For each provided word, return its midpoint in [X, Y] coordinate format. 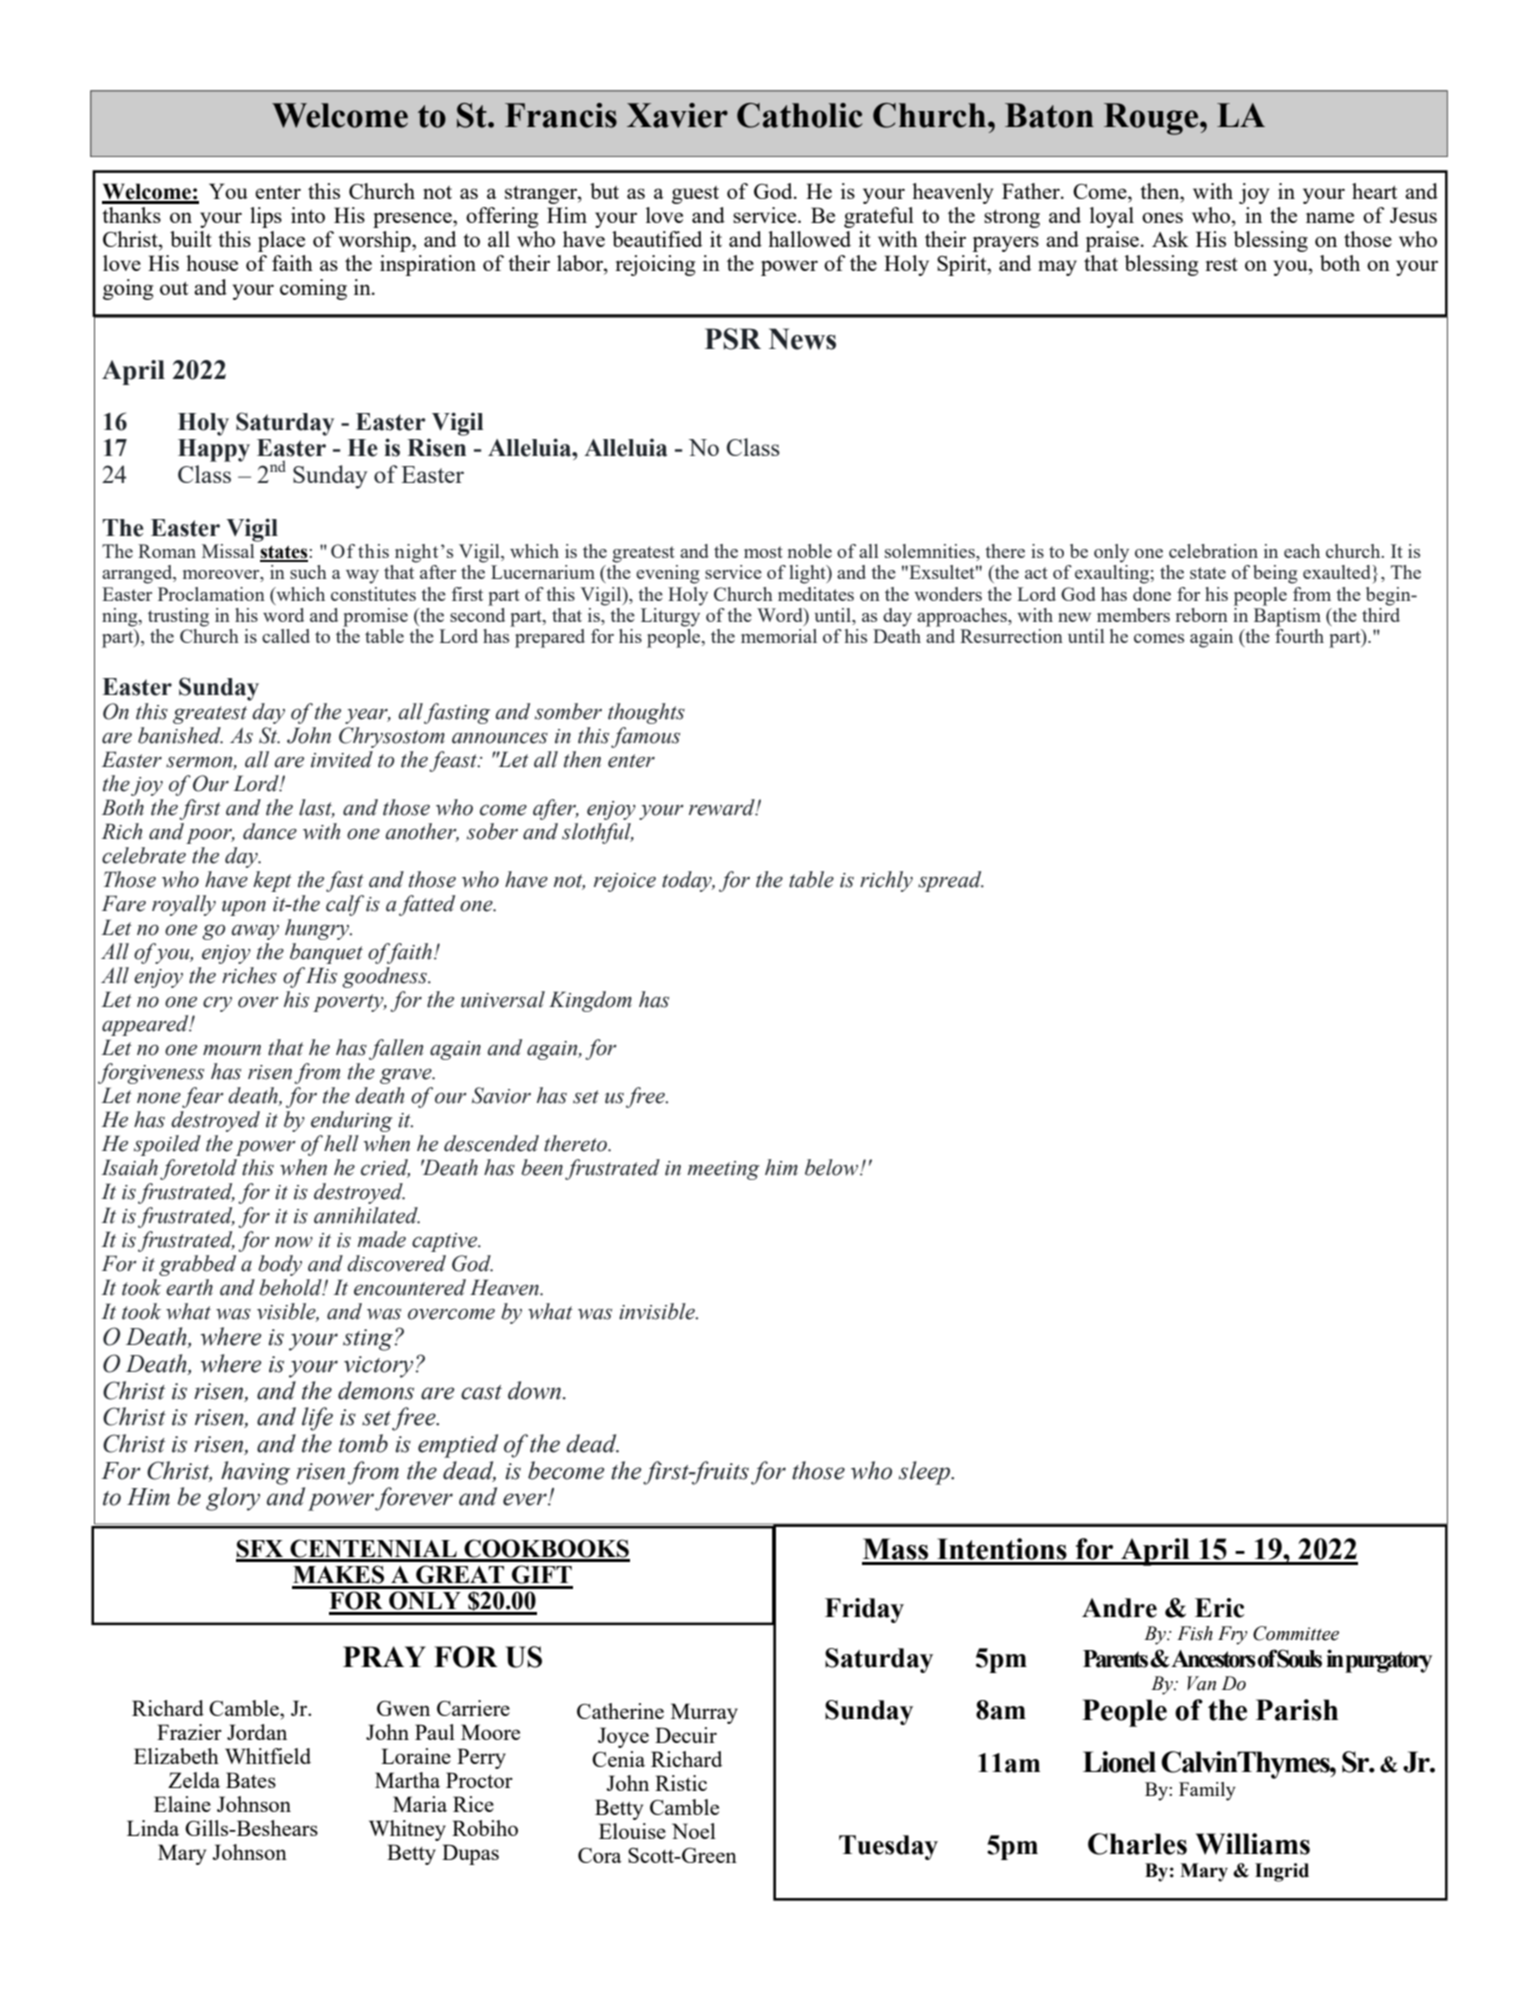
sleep [926, 1473]
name [1330, 217]
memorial [779, 636]
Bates [251, 1780]
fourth [1299, 636]
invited [342, 759]
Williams [1253, 1844]
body [280, 1265]
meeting [723, 1170]
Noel [694, 1831]
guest [695, 195]
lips [266, 217]
